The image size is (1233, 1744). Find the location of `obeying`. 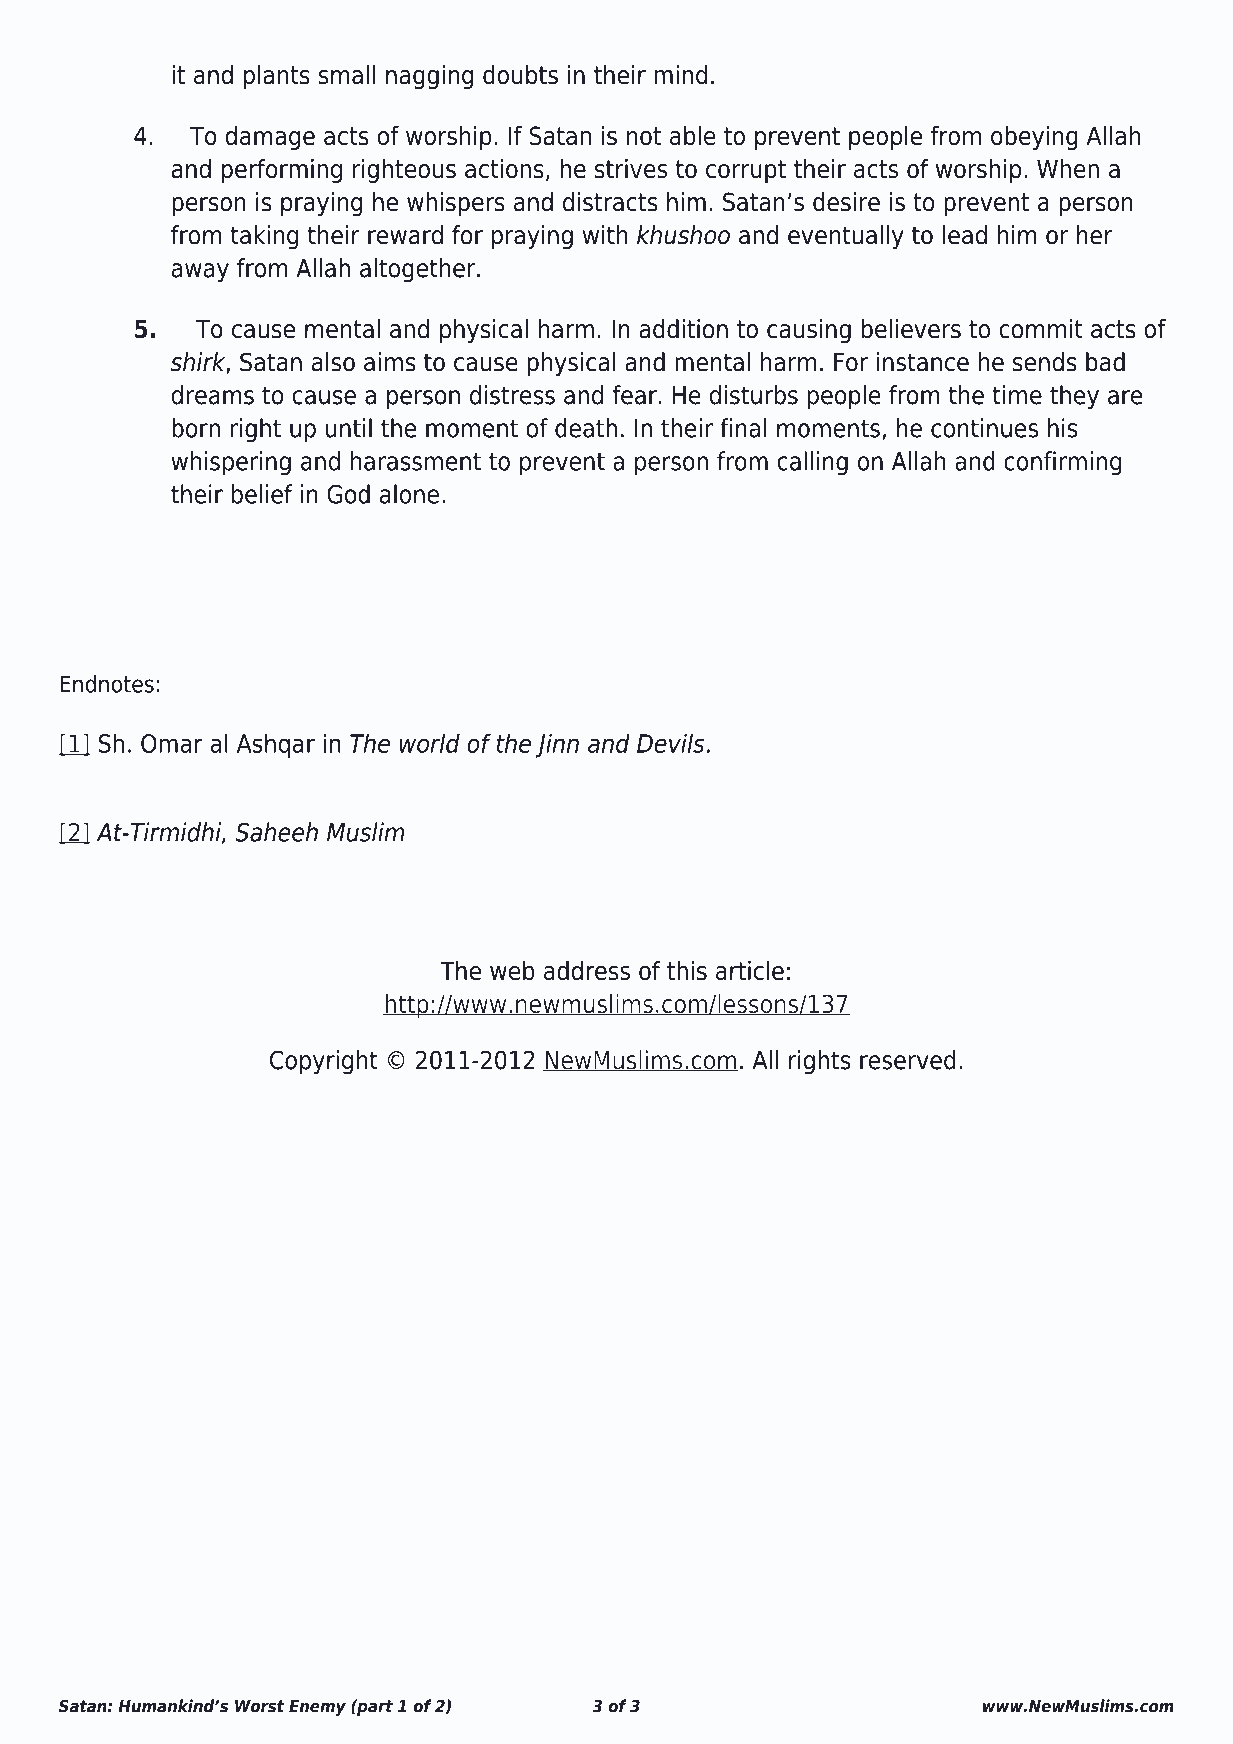

obeying is located at coordinates (1034, 138).
